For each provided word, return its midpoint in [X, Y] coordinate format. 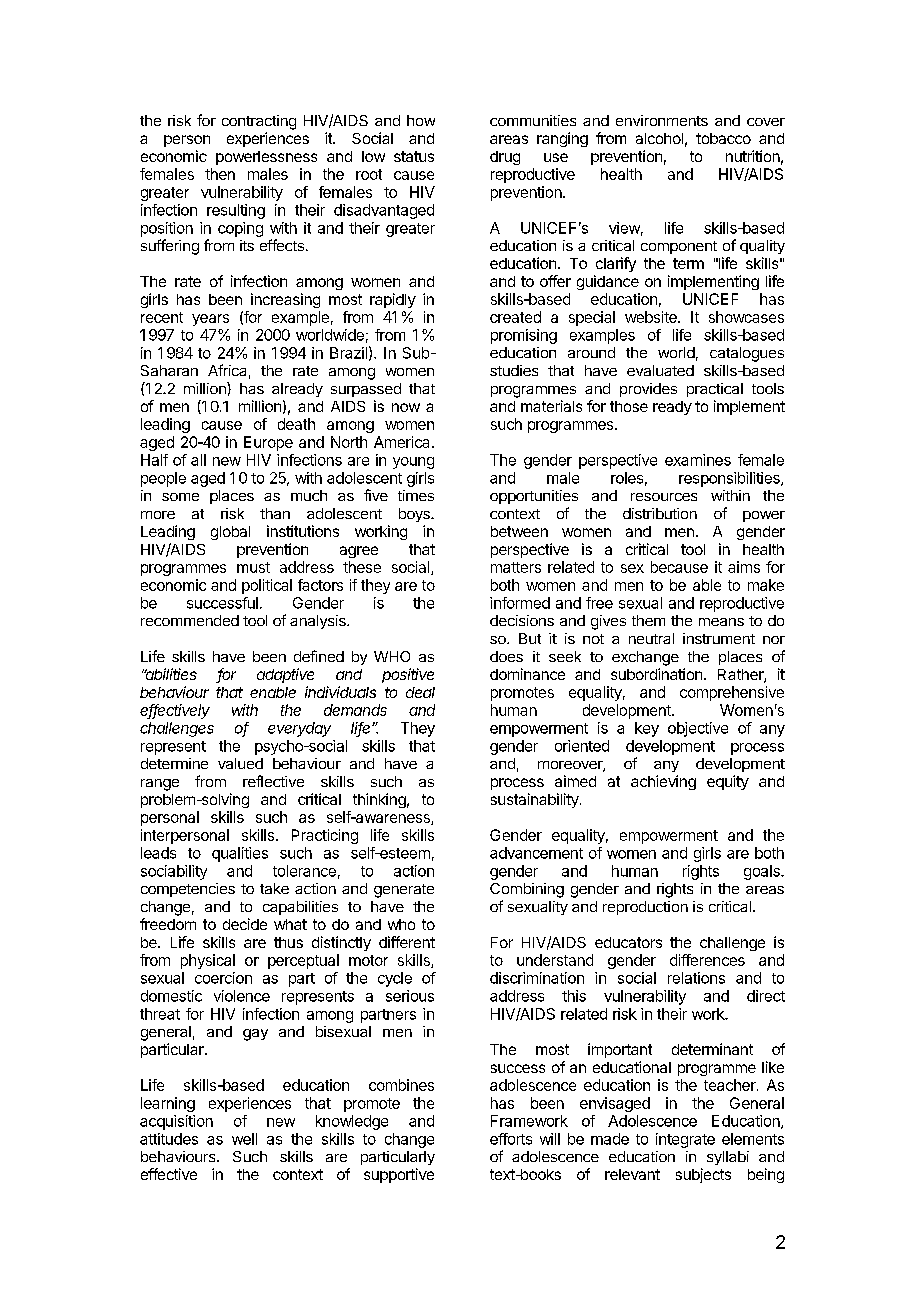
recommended [190, 620]
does [506, 656]
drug [505, 158]
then [220, 174]
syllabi [728, 1158]
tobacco [723, 138]
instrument [719, 638]
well [244, 1139]
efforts [511, 1139]
